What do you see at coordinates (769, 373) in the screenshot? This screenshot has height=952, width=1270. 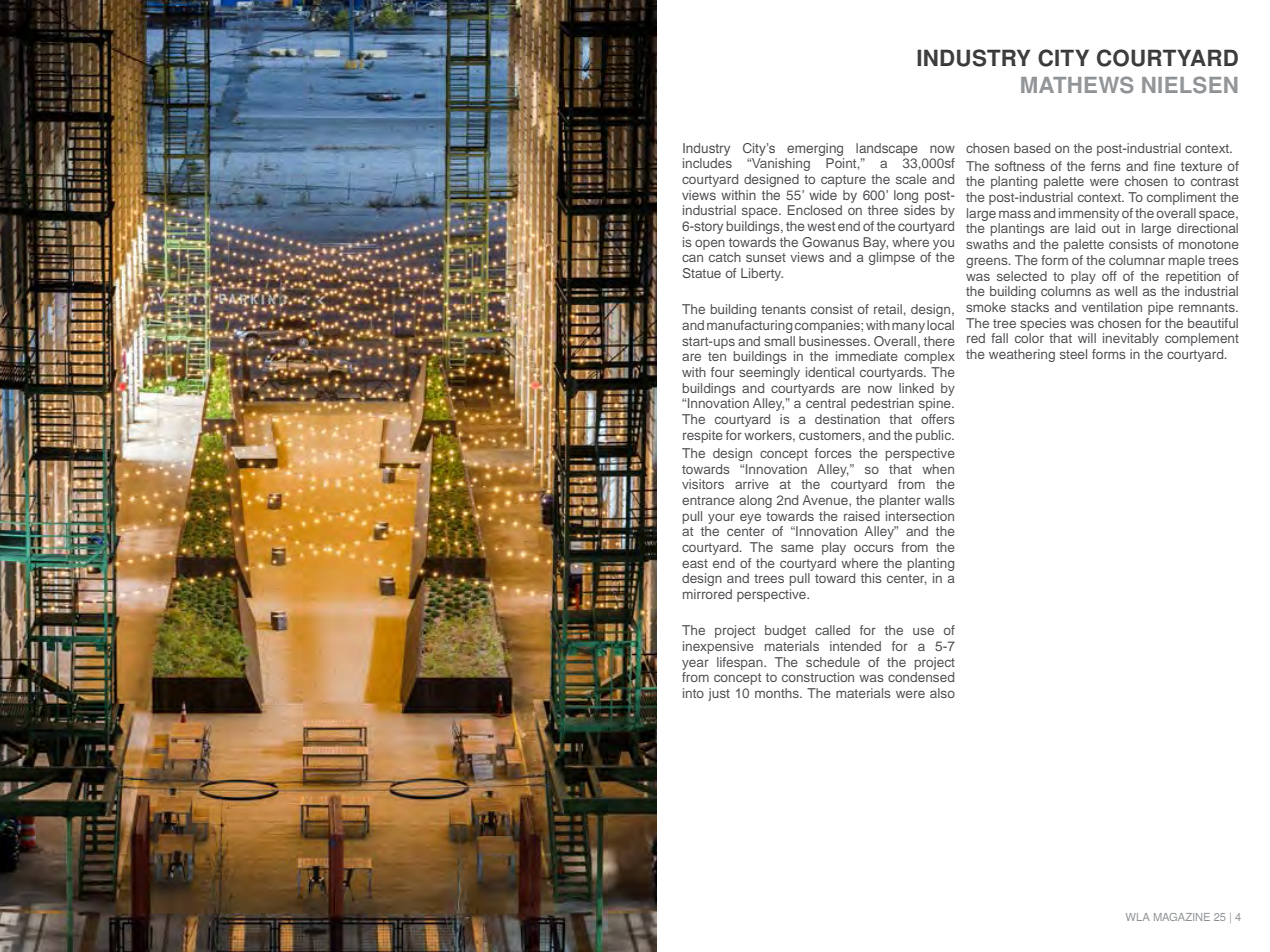 I see `seemingly` at bounding box center [769, 373].
